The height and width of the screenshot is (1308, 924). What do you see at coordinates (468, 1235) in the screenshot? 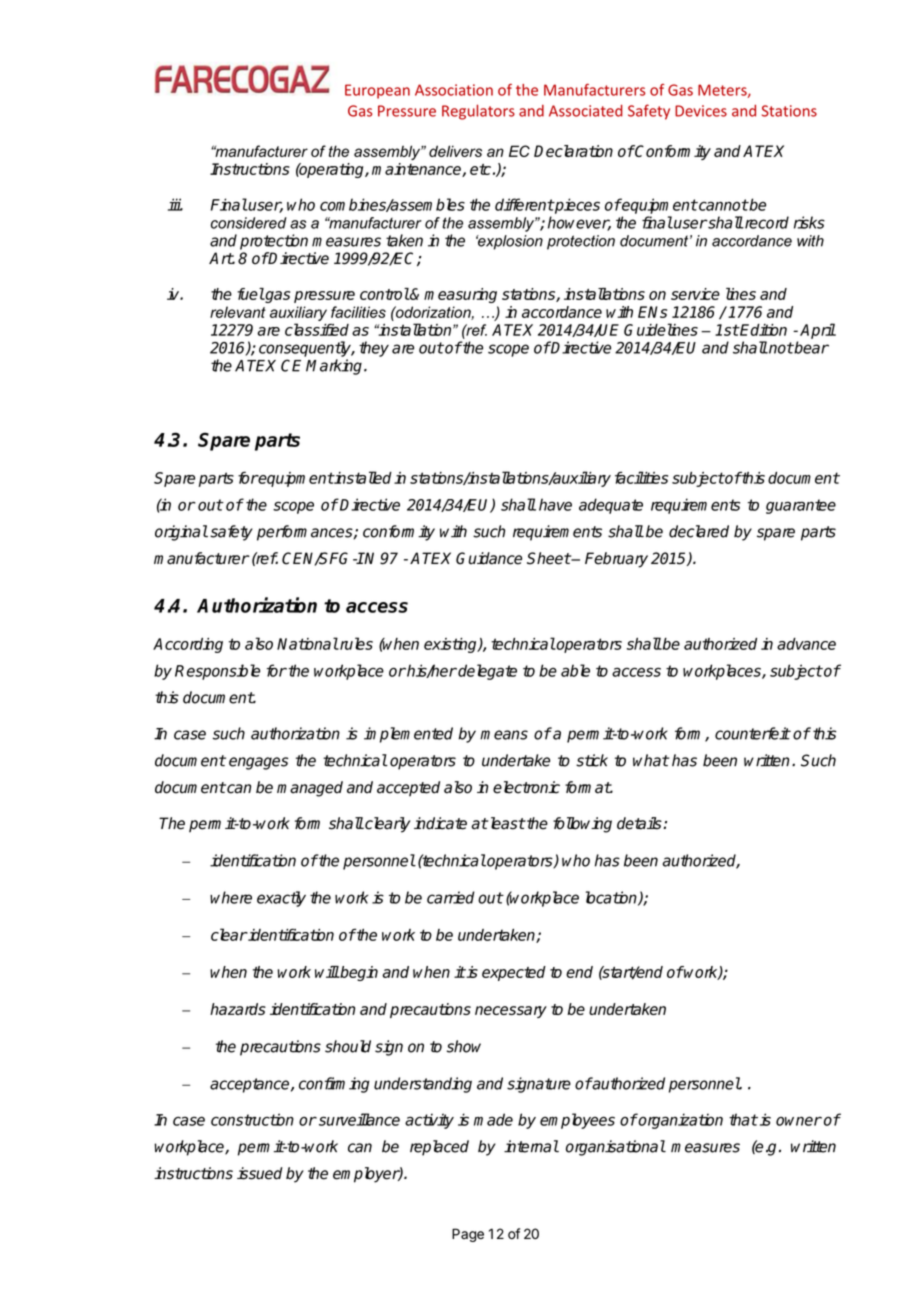
I see `Page` at bounding box center [468, 1235].
